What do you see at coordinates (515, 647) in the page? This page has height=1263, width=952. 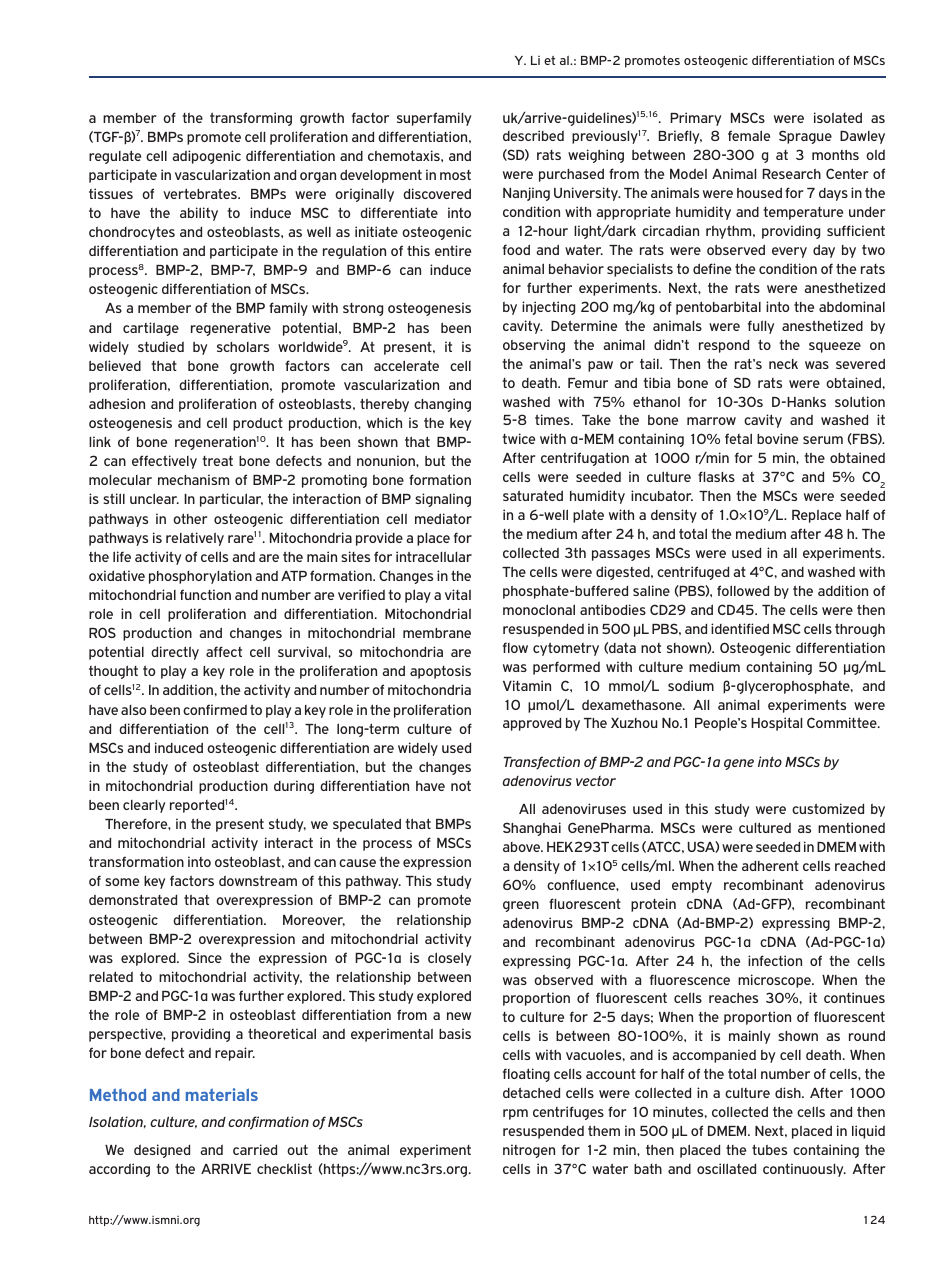 I see `flow` at bounding box center [515, 647].
